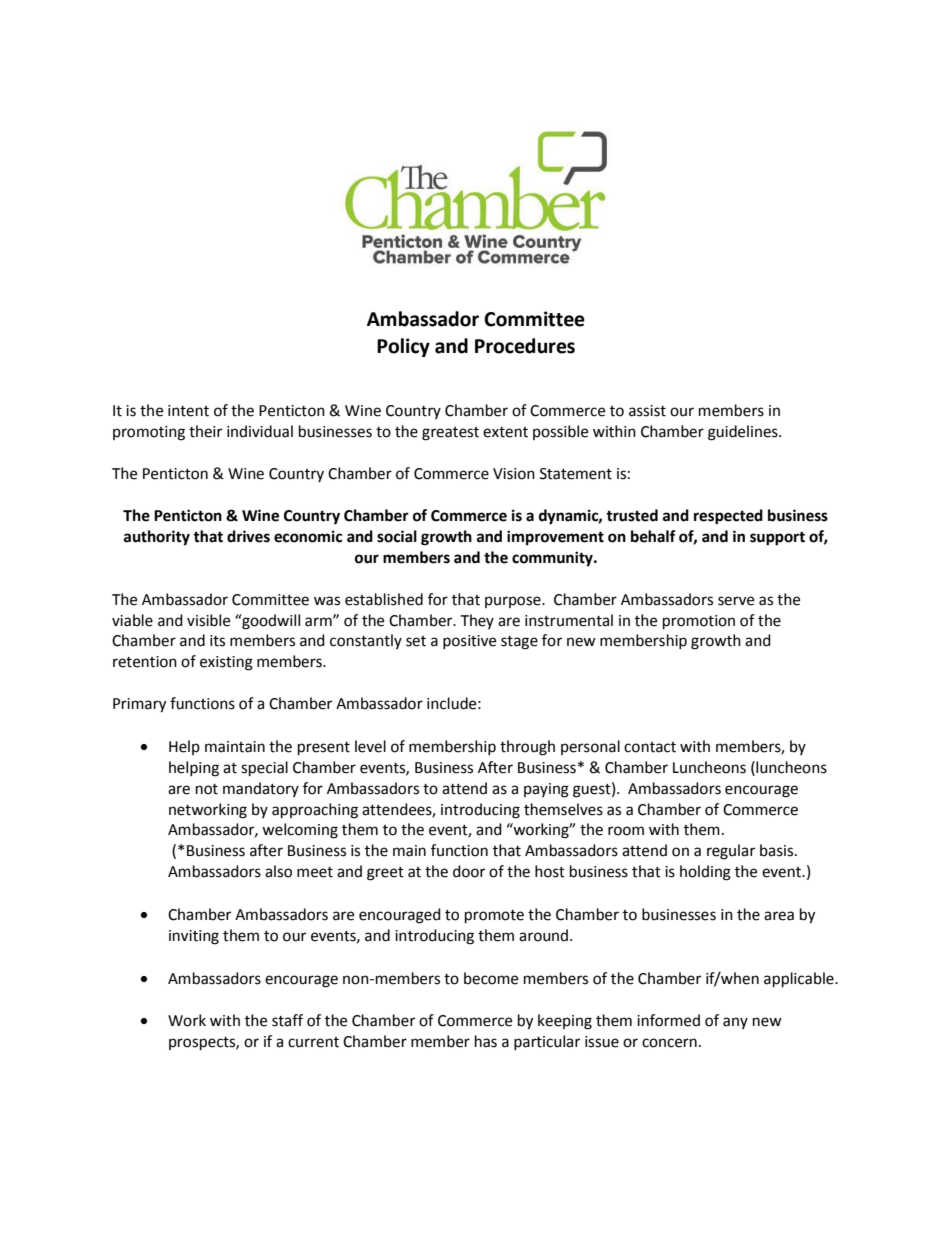  What do you see at coordinates (469, 642) in the page?
I see `positive` at bounding box center [469, 642].
